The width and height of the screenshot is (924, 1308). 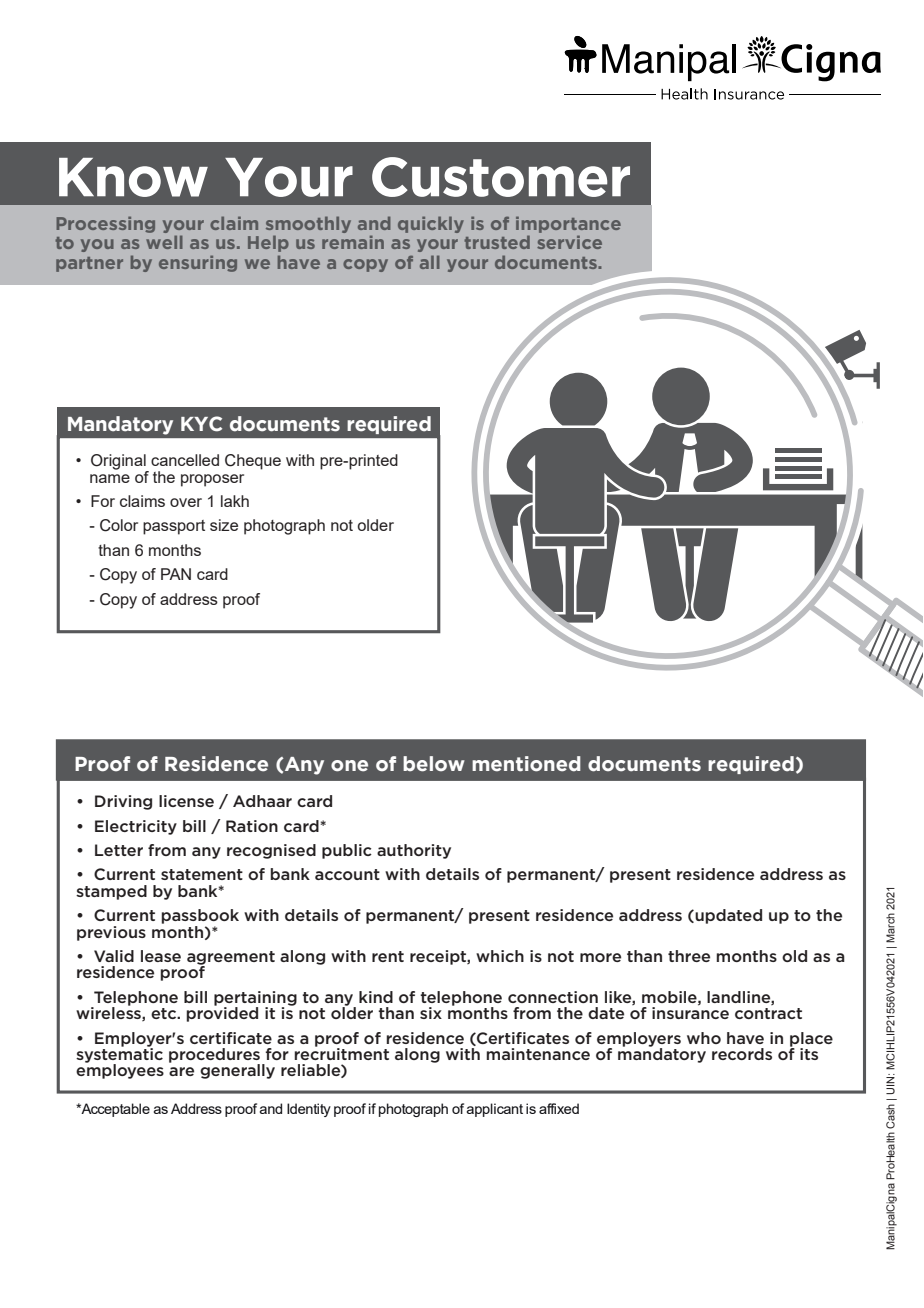 What do you see at coordinates (181, 1071) in the screenshot?
I see `are` at bounding box center [181, 1071].
